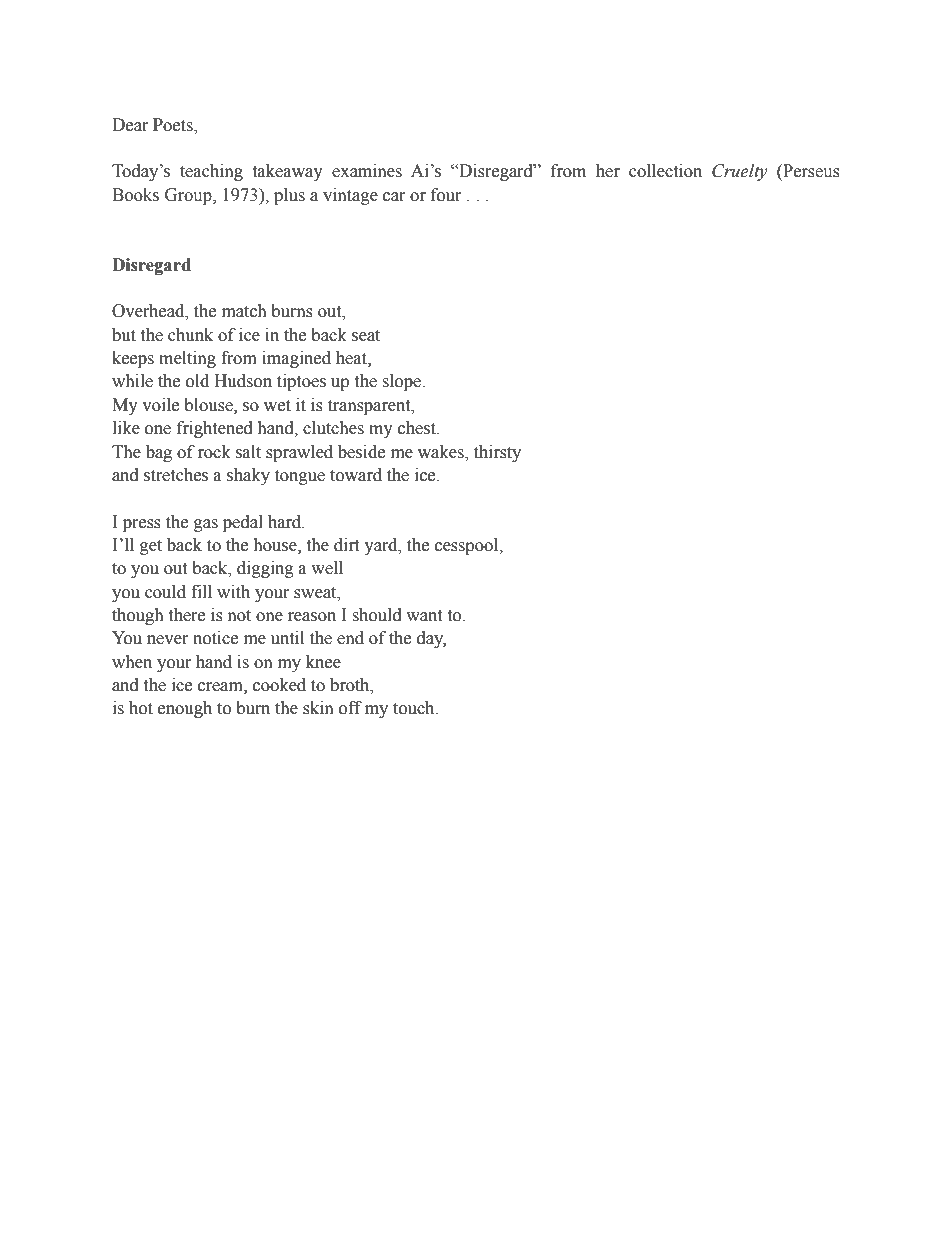 The height and width of the screenshot is (1233, 952). What do you see at coordinates (174, 125) in the screenshot?
I see `Poets` at bounding box center [174, 125].
